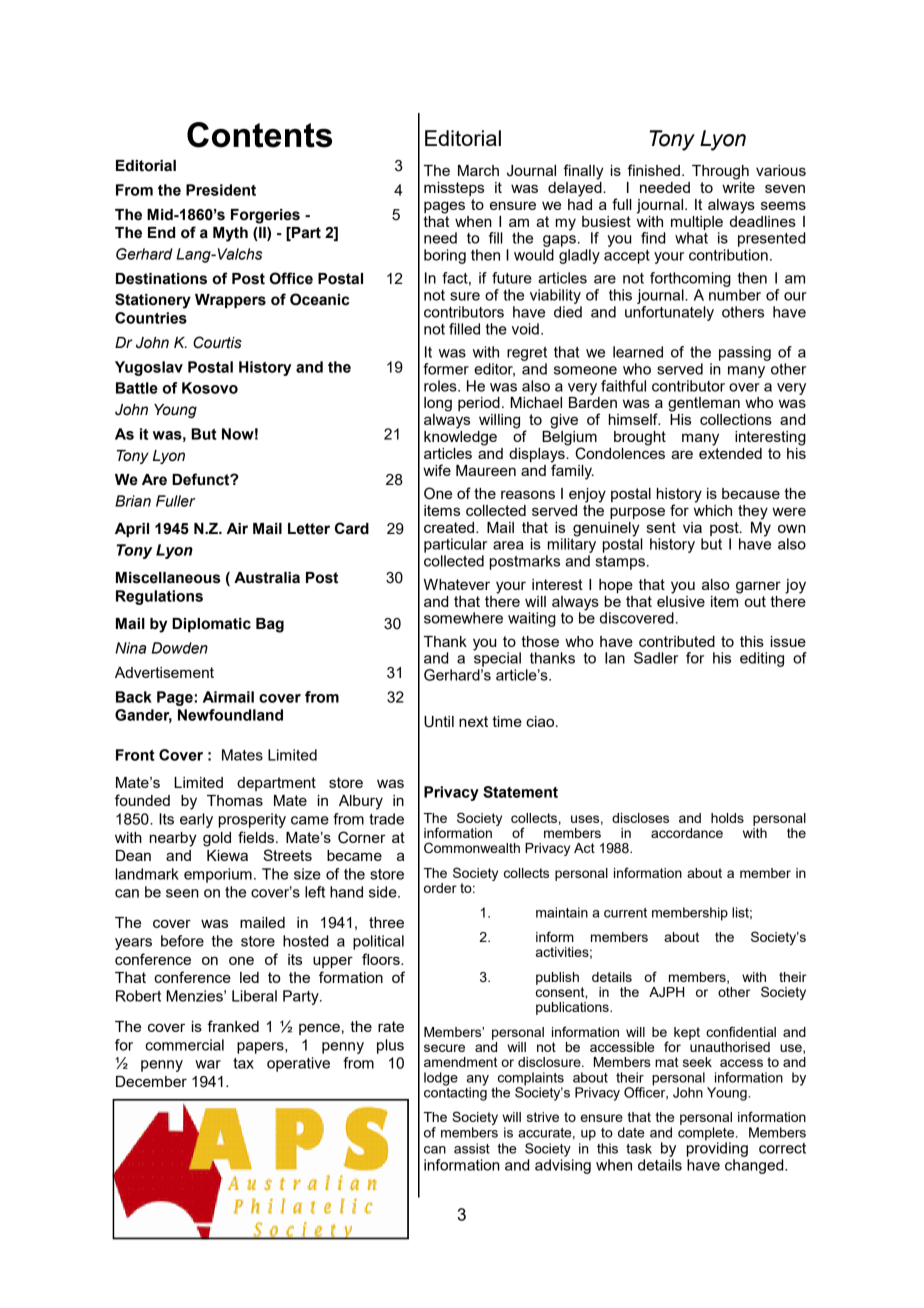 This screenshot has width=924, height=1308. Describe the element at coordinates (440, 888) in the screenshot. I see `order` at that location.
